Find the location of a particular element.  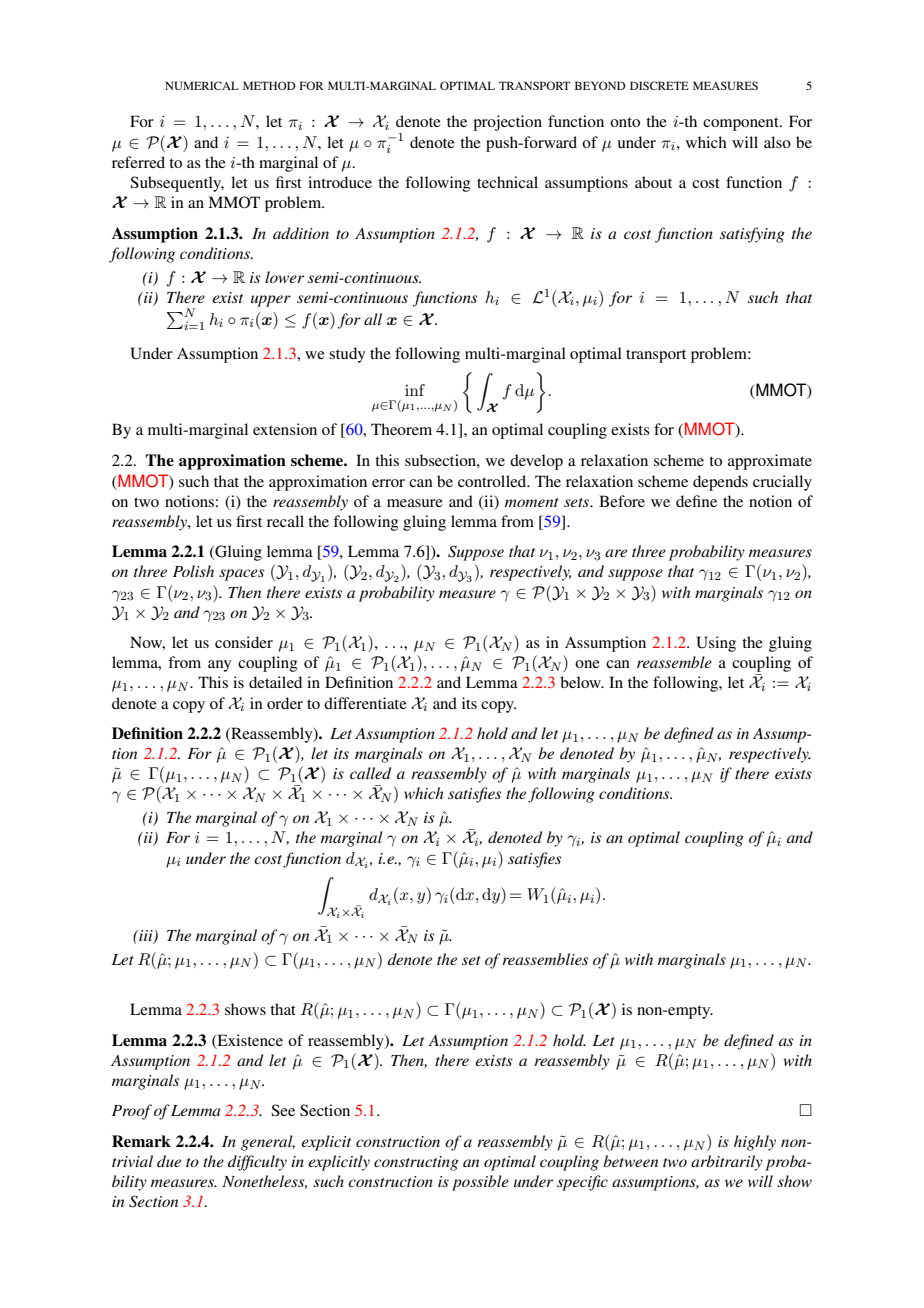

constructing is located at coordinates (416, 1163).
